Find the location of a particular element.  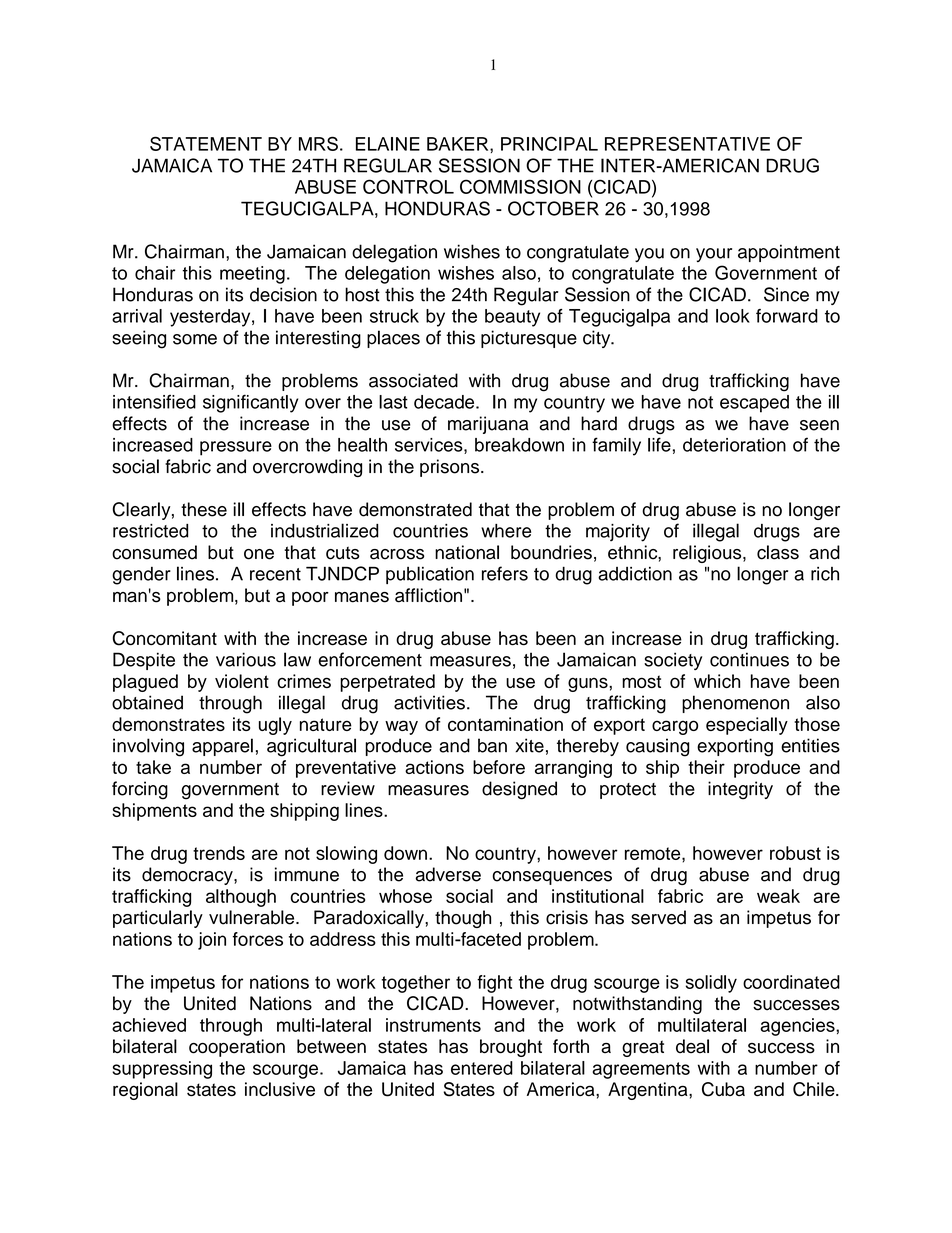

their is located at coordinates (706, 767).
